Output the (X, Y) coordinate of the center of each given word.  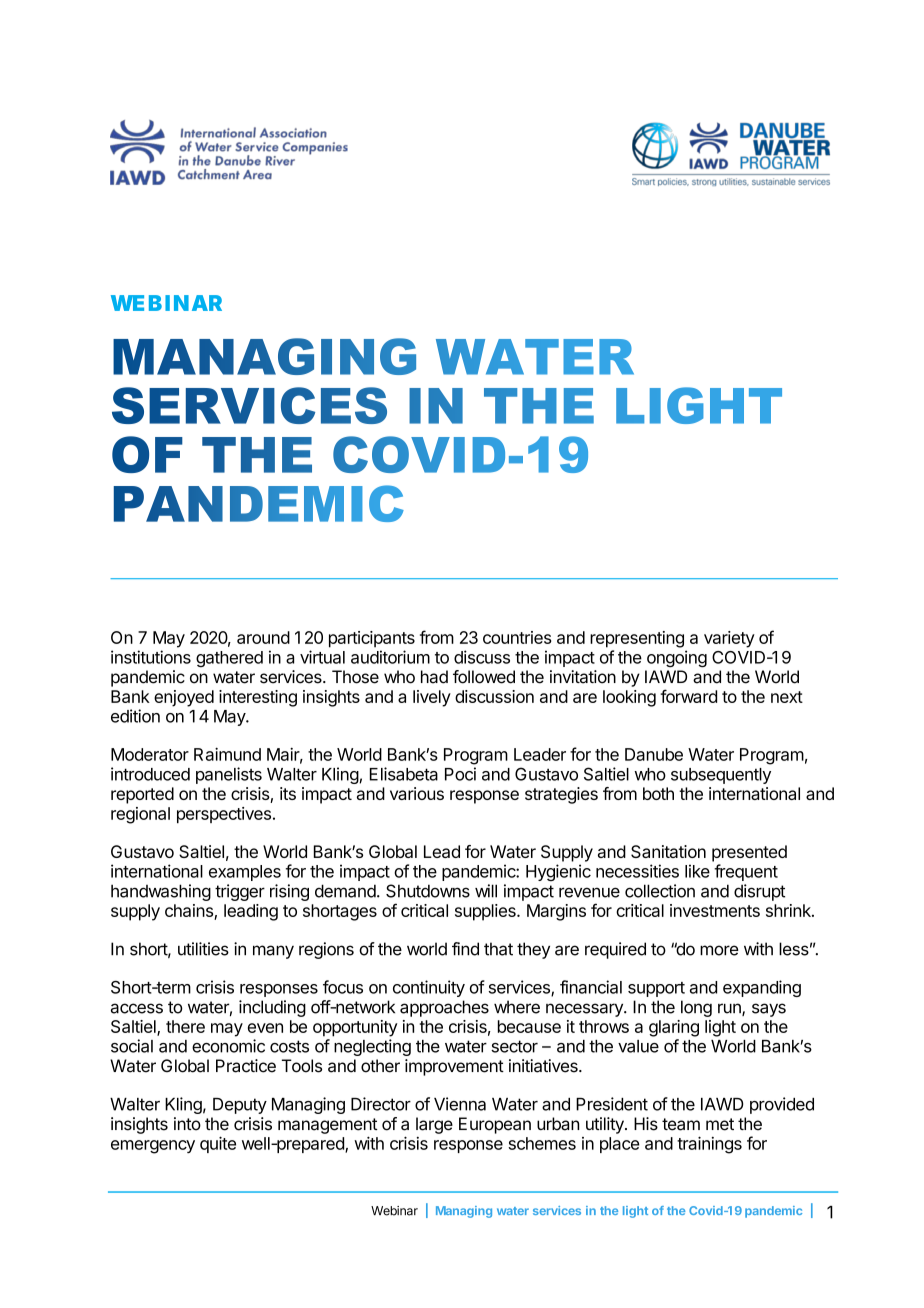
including (272, 1008)
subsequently (721, 776)
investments (715, 910)
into (187, 1124)
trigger (240, 892)
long (696, 1008)
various (417, 793)
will (486, 891)
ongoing (677, 658)
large (434, 1125)
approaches (444, 1008)
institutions (151, 657)
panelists (229, 775)
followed (484, 677)
